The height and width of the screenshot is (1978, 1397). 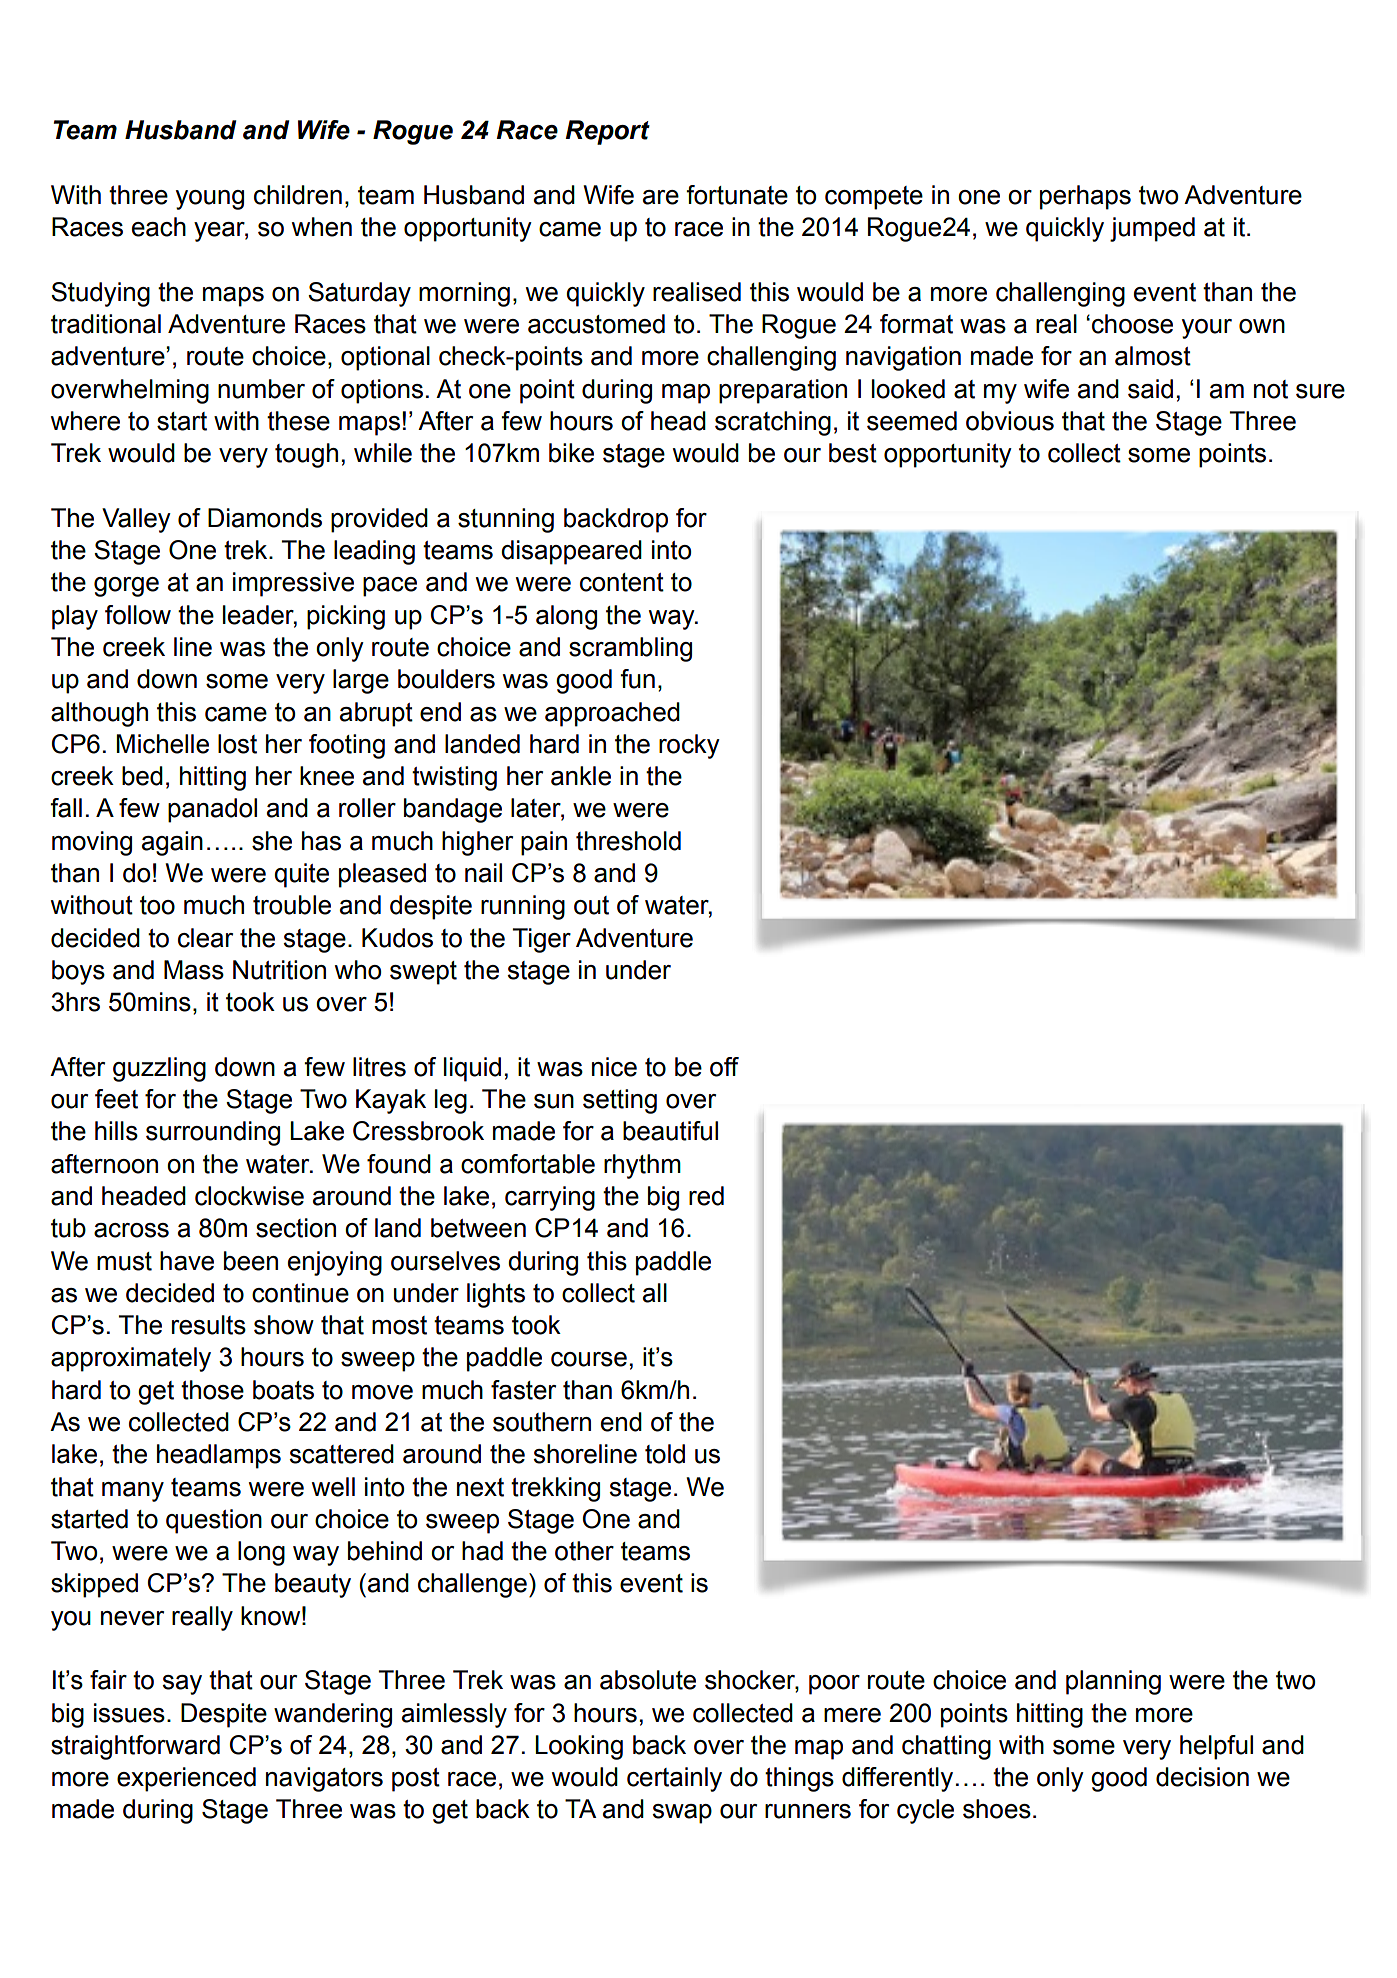 What do you see at coordinates (737, 195) in the screenshot?
I see `fortunate` at bounding box center [737, 195].
